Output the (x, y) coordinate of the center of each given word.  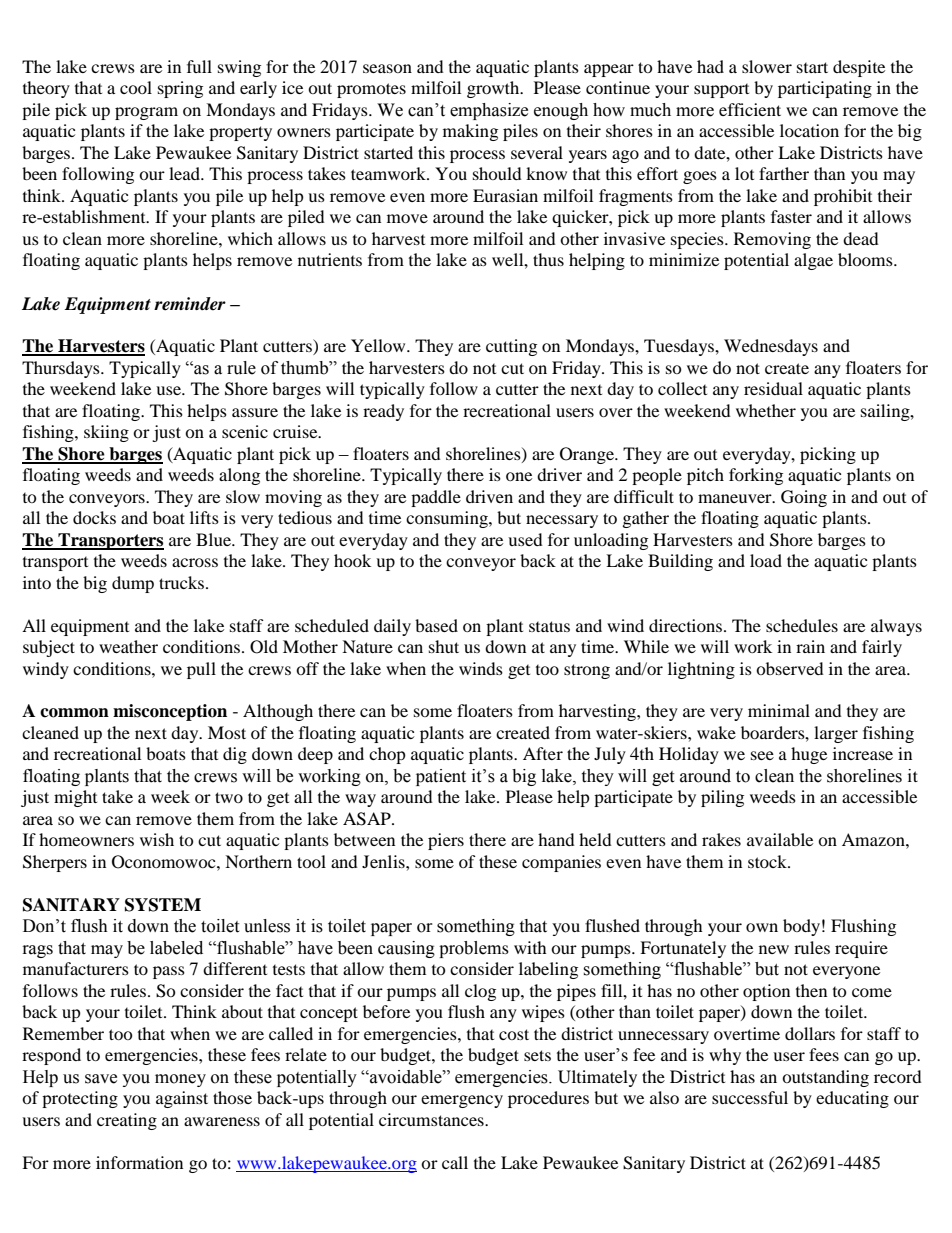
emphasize (489, 111)
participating (825, 89)
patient (441, 777)
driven (489, 496)
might (75, 798)
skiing (106, 433)
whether (766, 410)
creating (127, 1121)
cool (136, 87)
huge (809, 755)
